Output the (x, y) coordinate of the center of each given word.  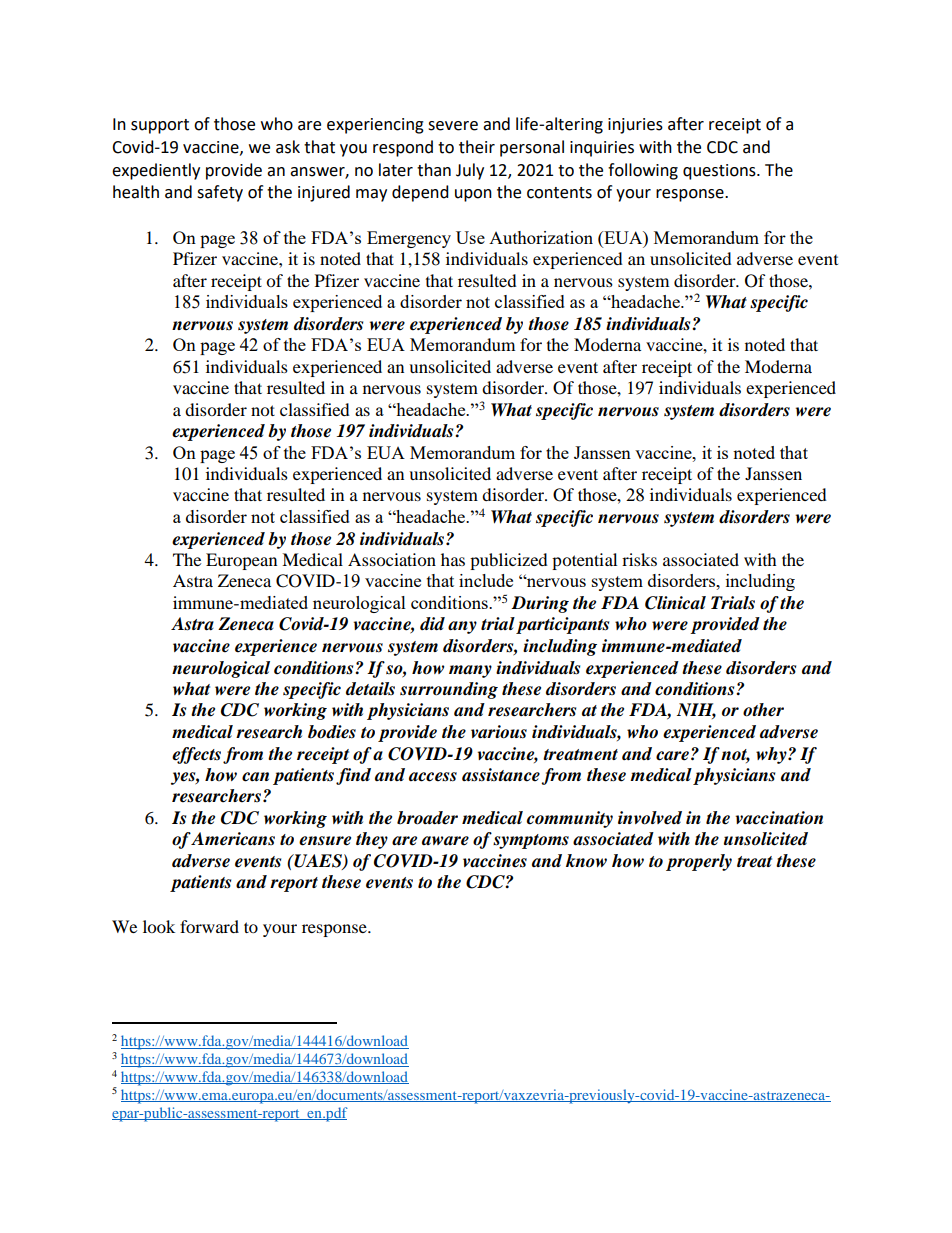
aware (445, 841)
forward (209, 926)
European (241, 561)
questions (720, 172)
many (470, 671)
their (477, 147)
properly (699, 862)
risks (639, 559)
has (453, 559)
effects (196, 755)
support (160, 126)
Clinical (675, 603)
